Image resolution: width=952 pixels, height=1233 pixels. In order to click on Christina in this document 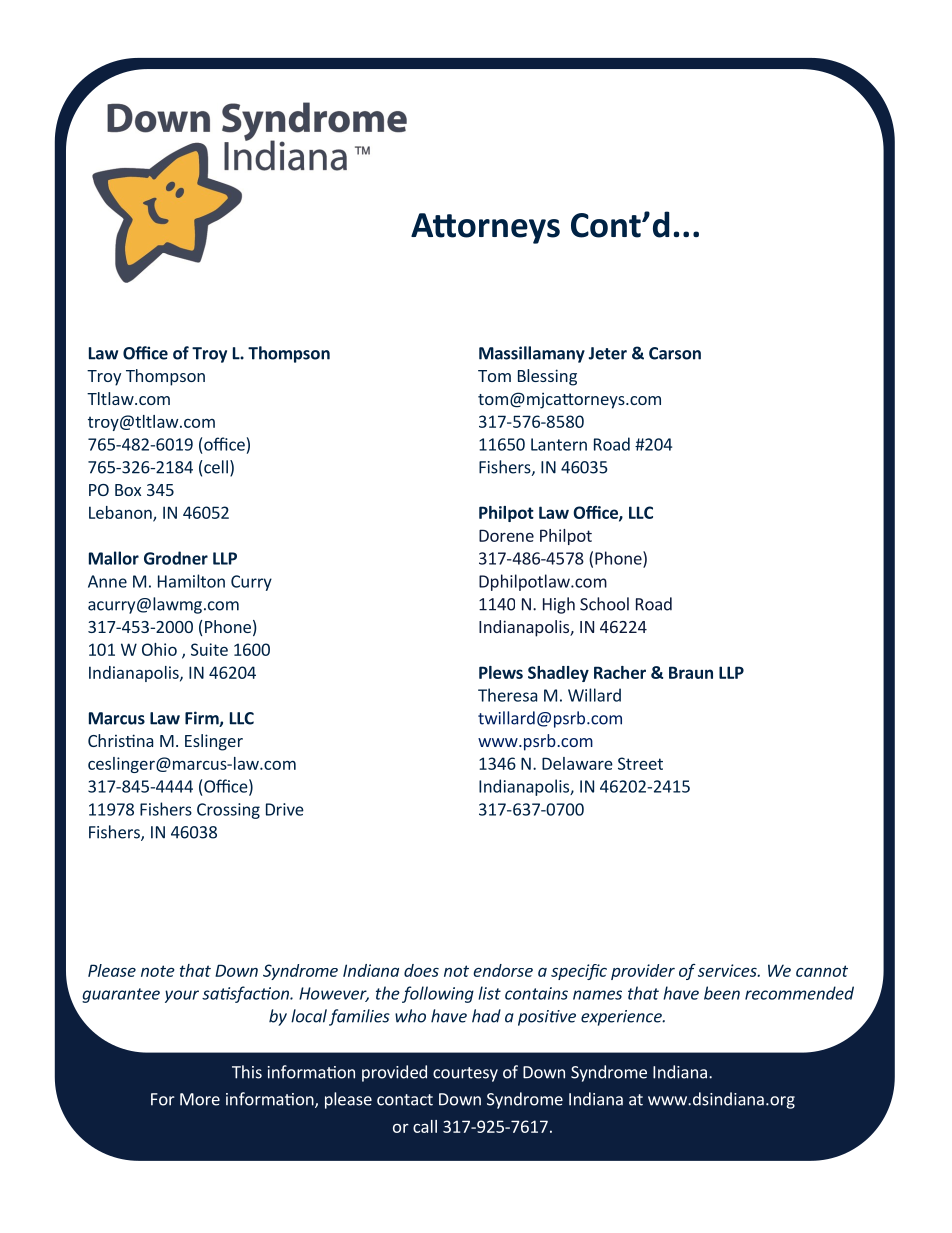, I will do `click(120, 740)`.
